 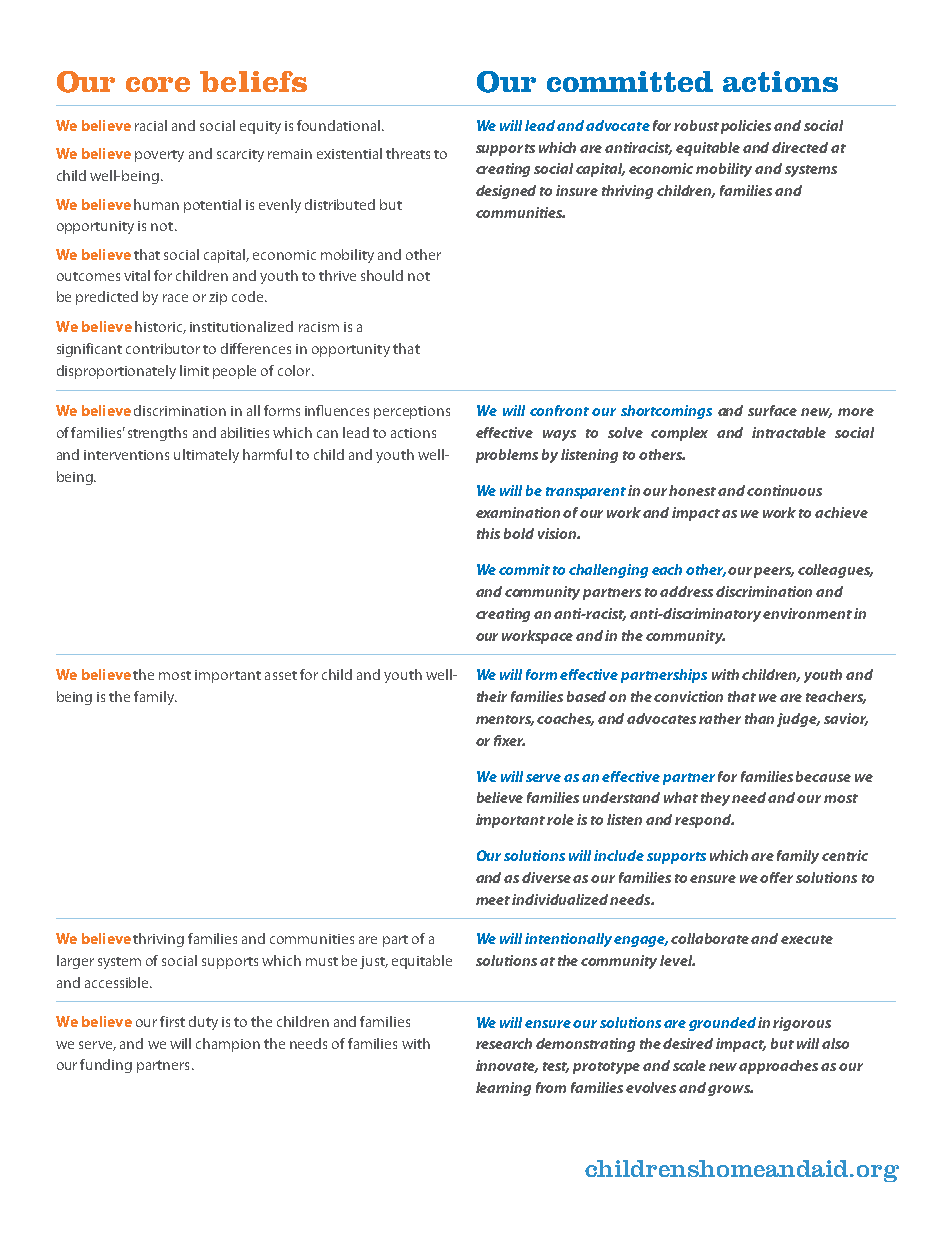 What do you see at coordinates (151, 125) in the image?
I see `racial` at bounding box center [151, 125].
